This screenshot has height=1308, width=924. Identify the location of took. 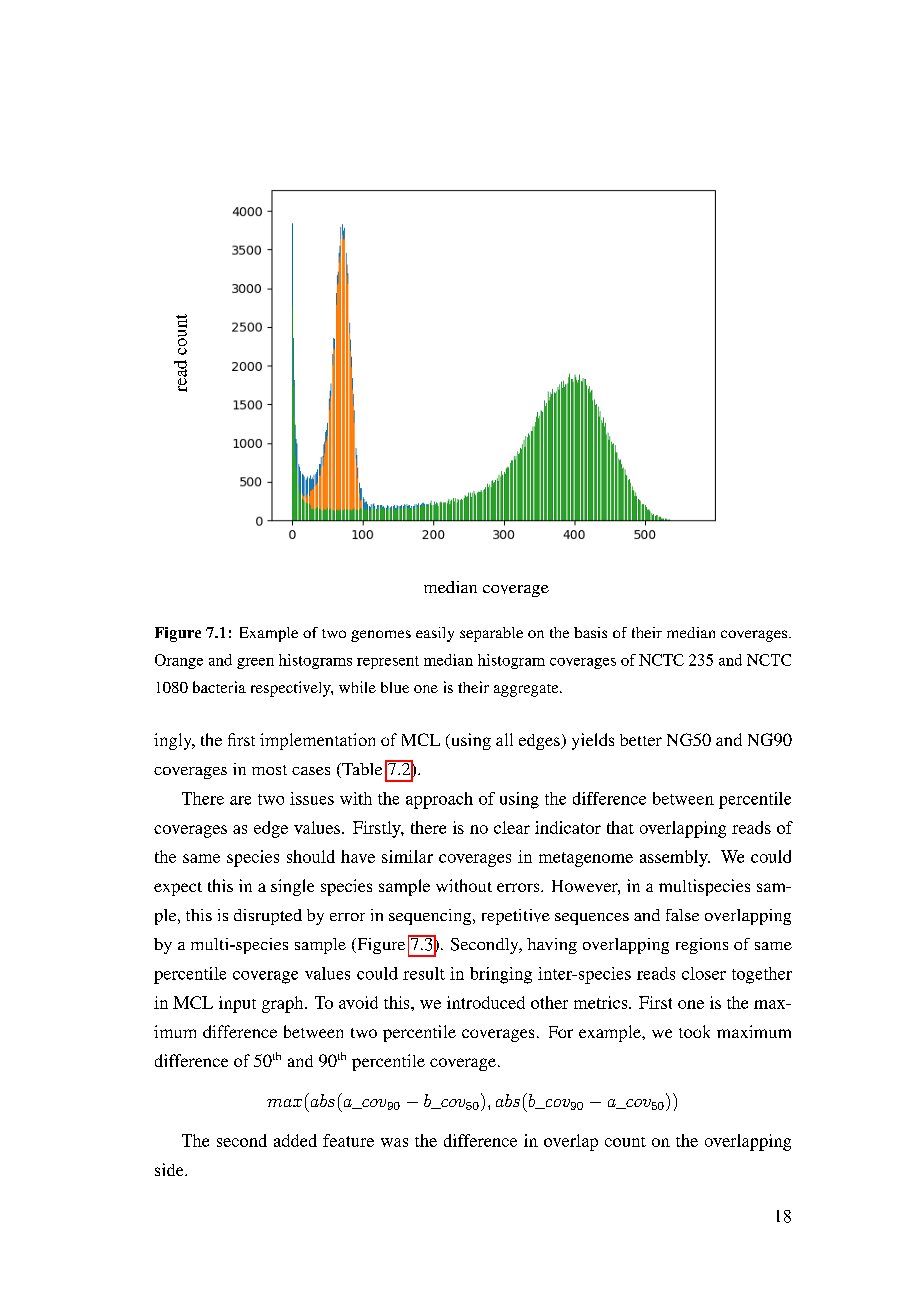
(694, 1031).
